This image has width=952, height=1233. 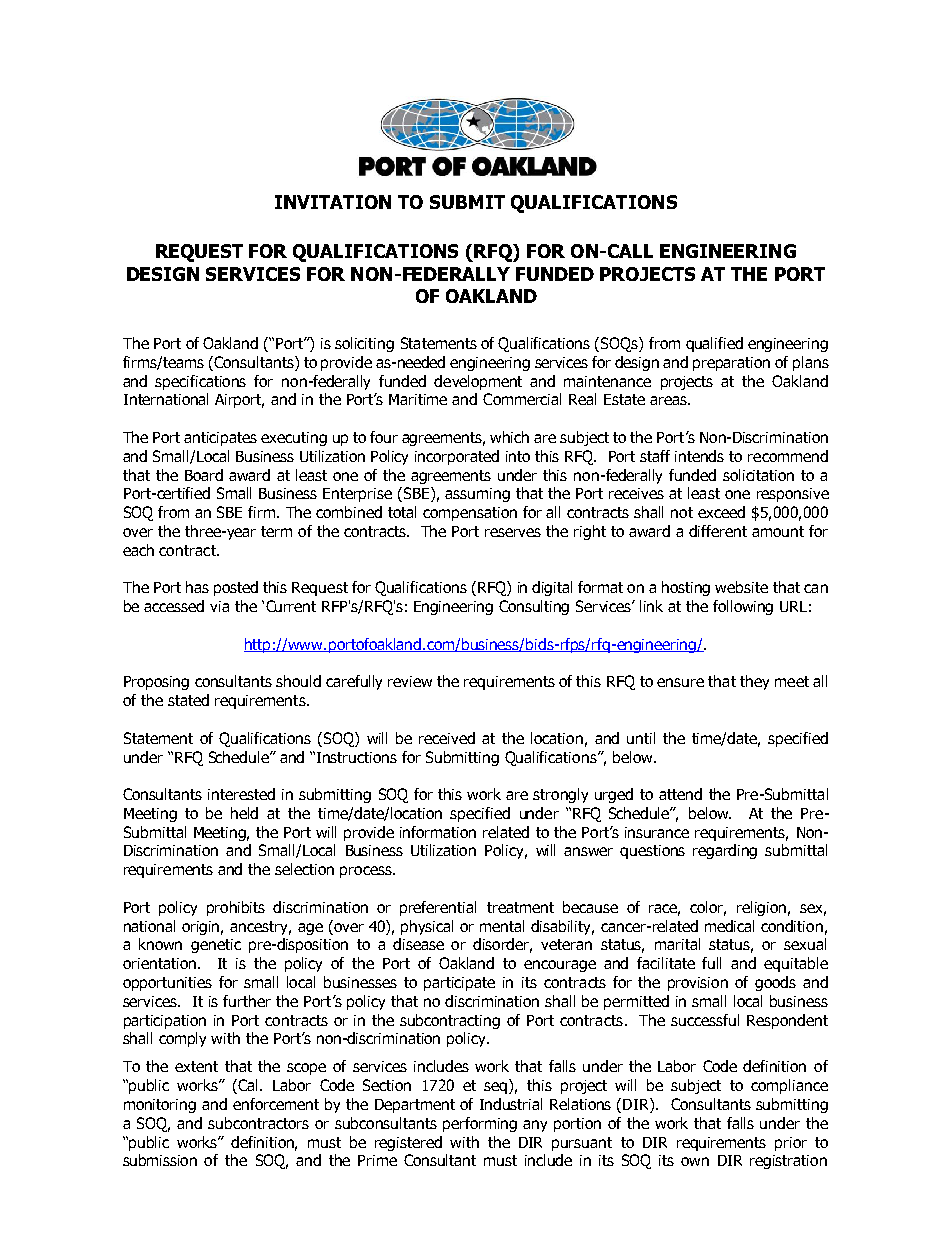 What do you see at coordinates (236, 588) in the image?
I see `posted` at bounding box center [236, 588].
